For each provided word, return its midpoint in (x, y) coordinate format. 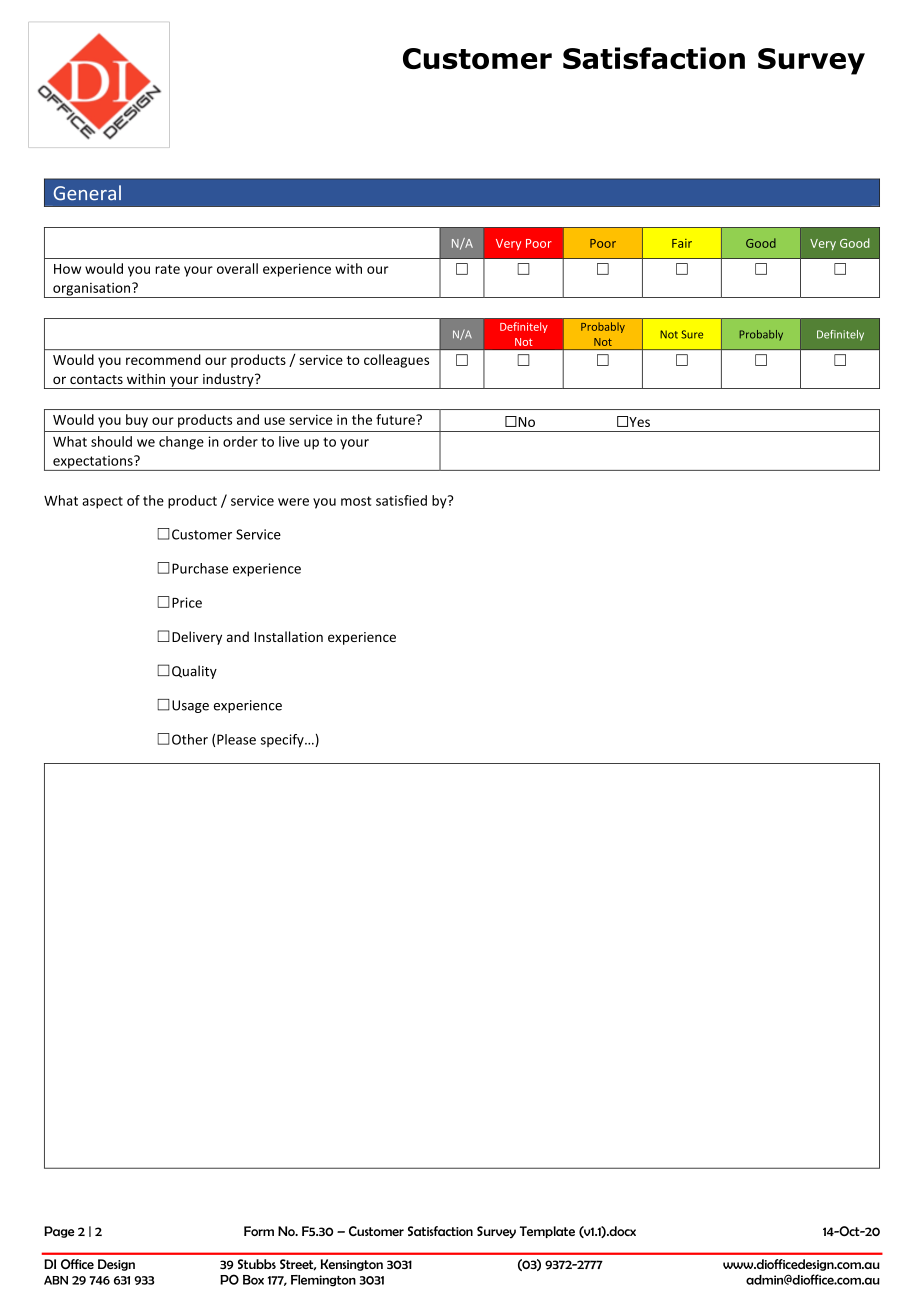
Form (259, 1231)
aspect (102, 502)
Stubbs (257, 1264)
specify (283, 741)
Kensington (352, 1265)
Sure (692, 334)
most (356, 501)
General (87, 193)
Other (190, 739)
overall (237, 268)
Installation (288, 636)
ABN (56, 1280)
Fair (682, 243)
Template (547, 1232)
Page (59, 1232)
